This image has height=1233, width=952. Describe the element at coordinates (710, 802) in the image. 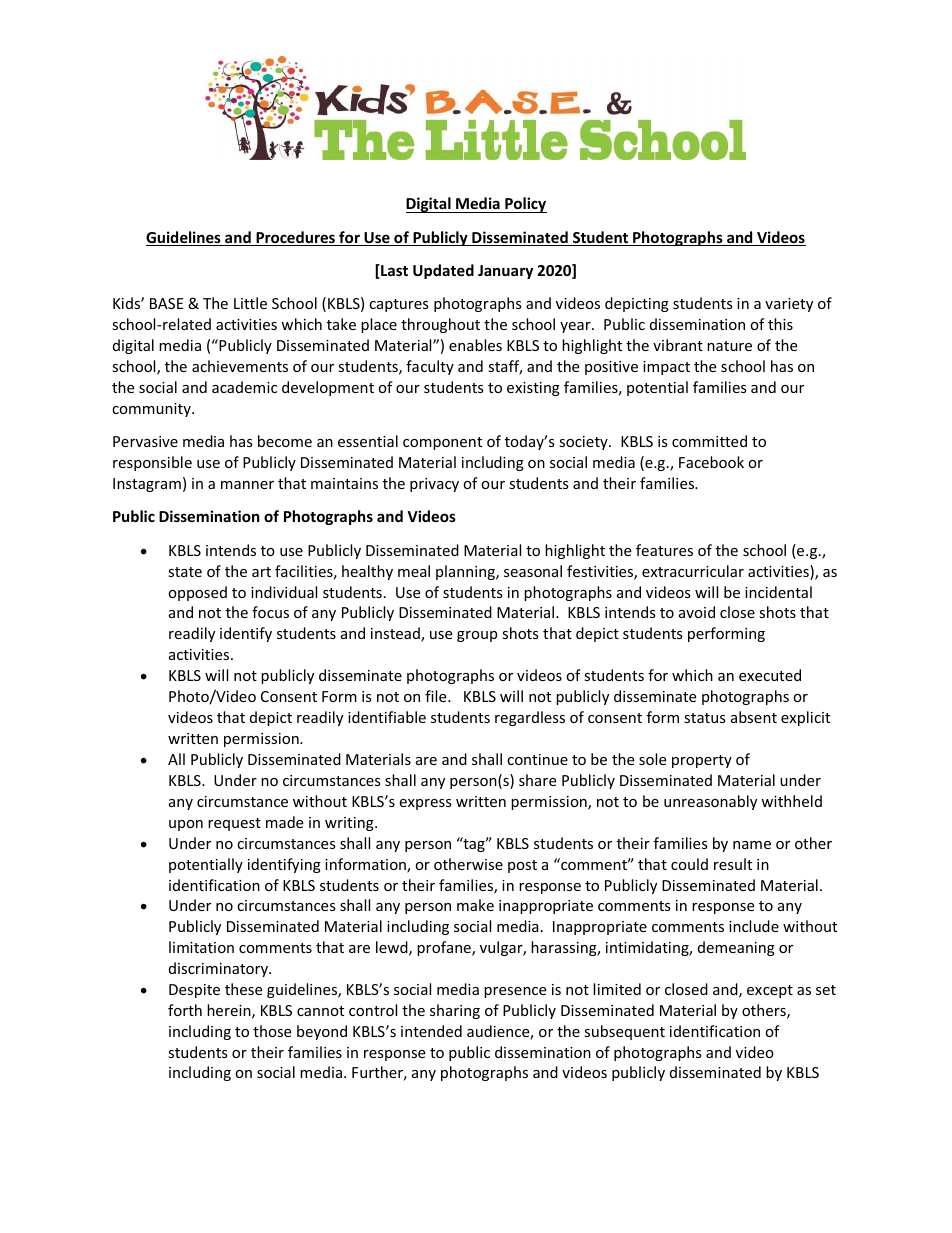

I see `unreasonably` at that location.
